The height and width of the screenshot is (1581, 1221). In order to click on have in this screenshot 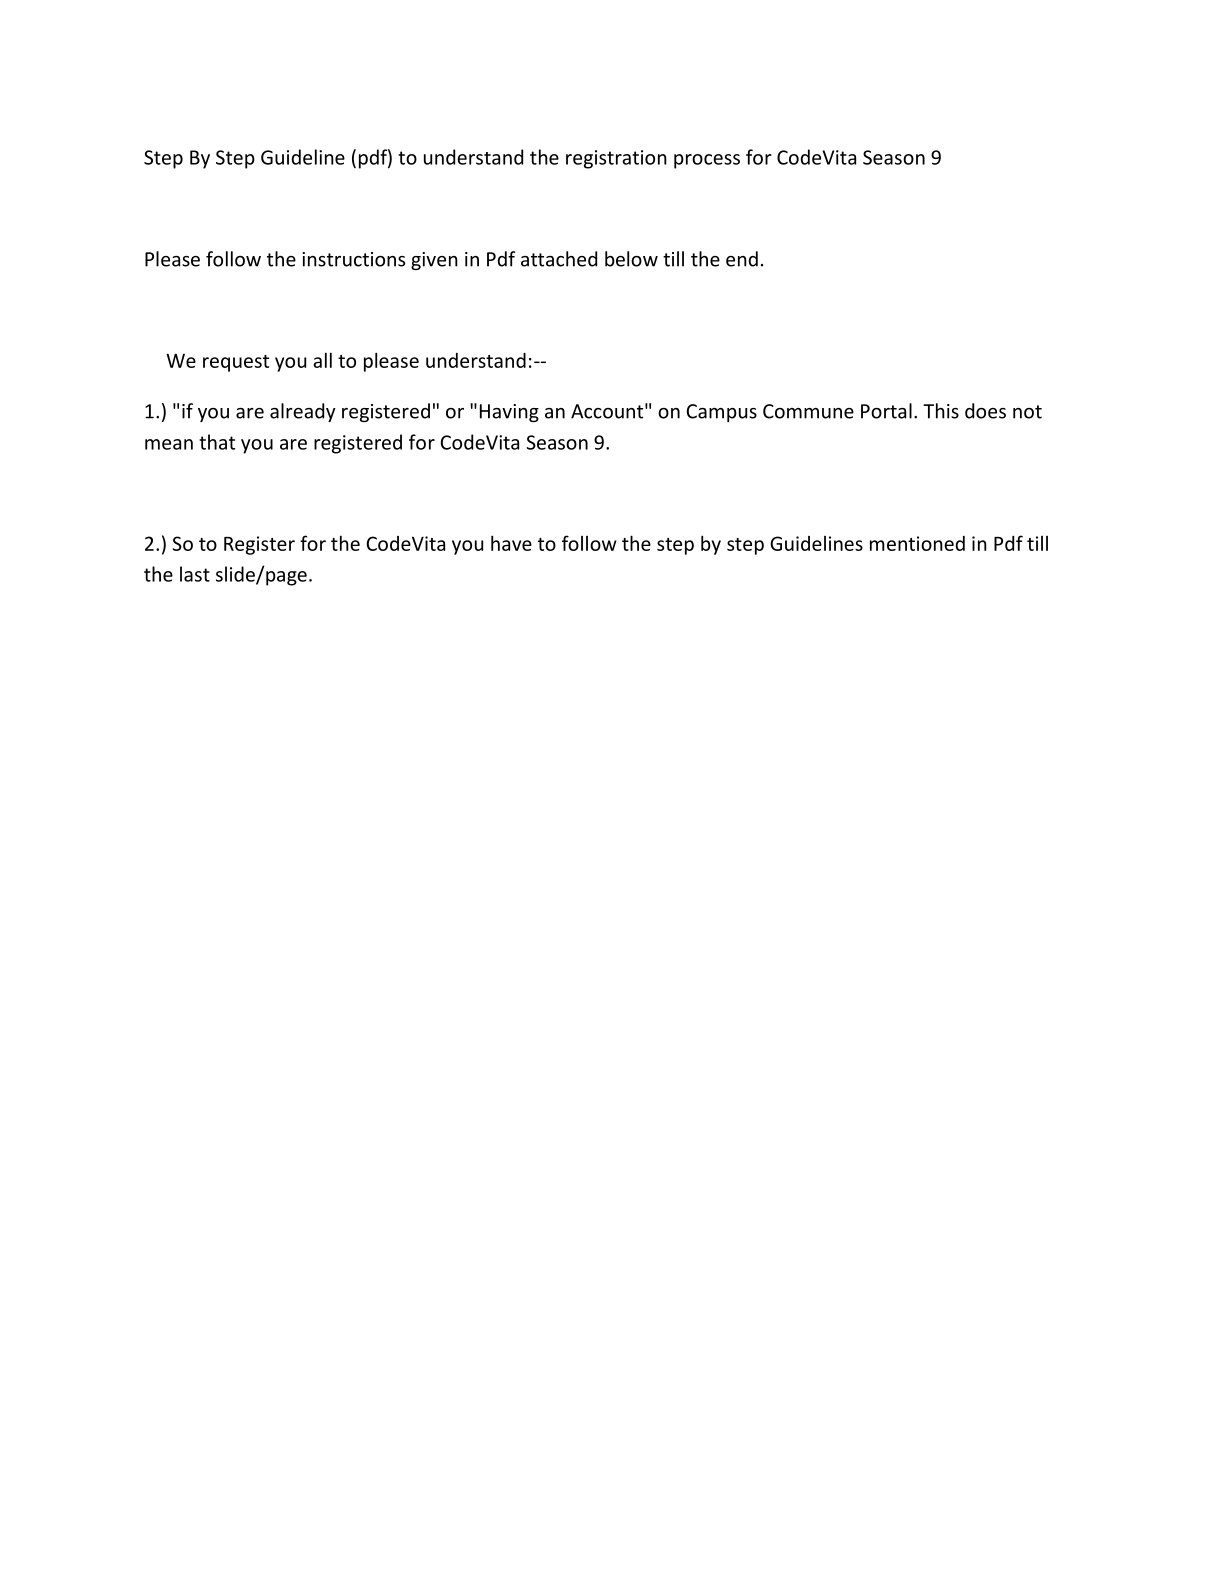, I will do `click(511, 543)`.
